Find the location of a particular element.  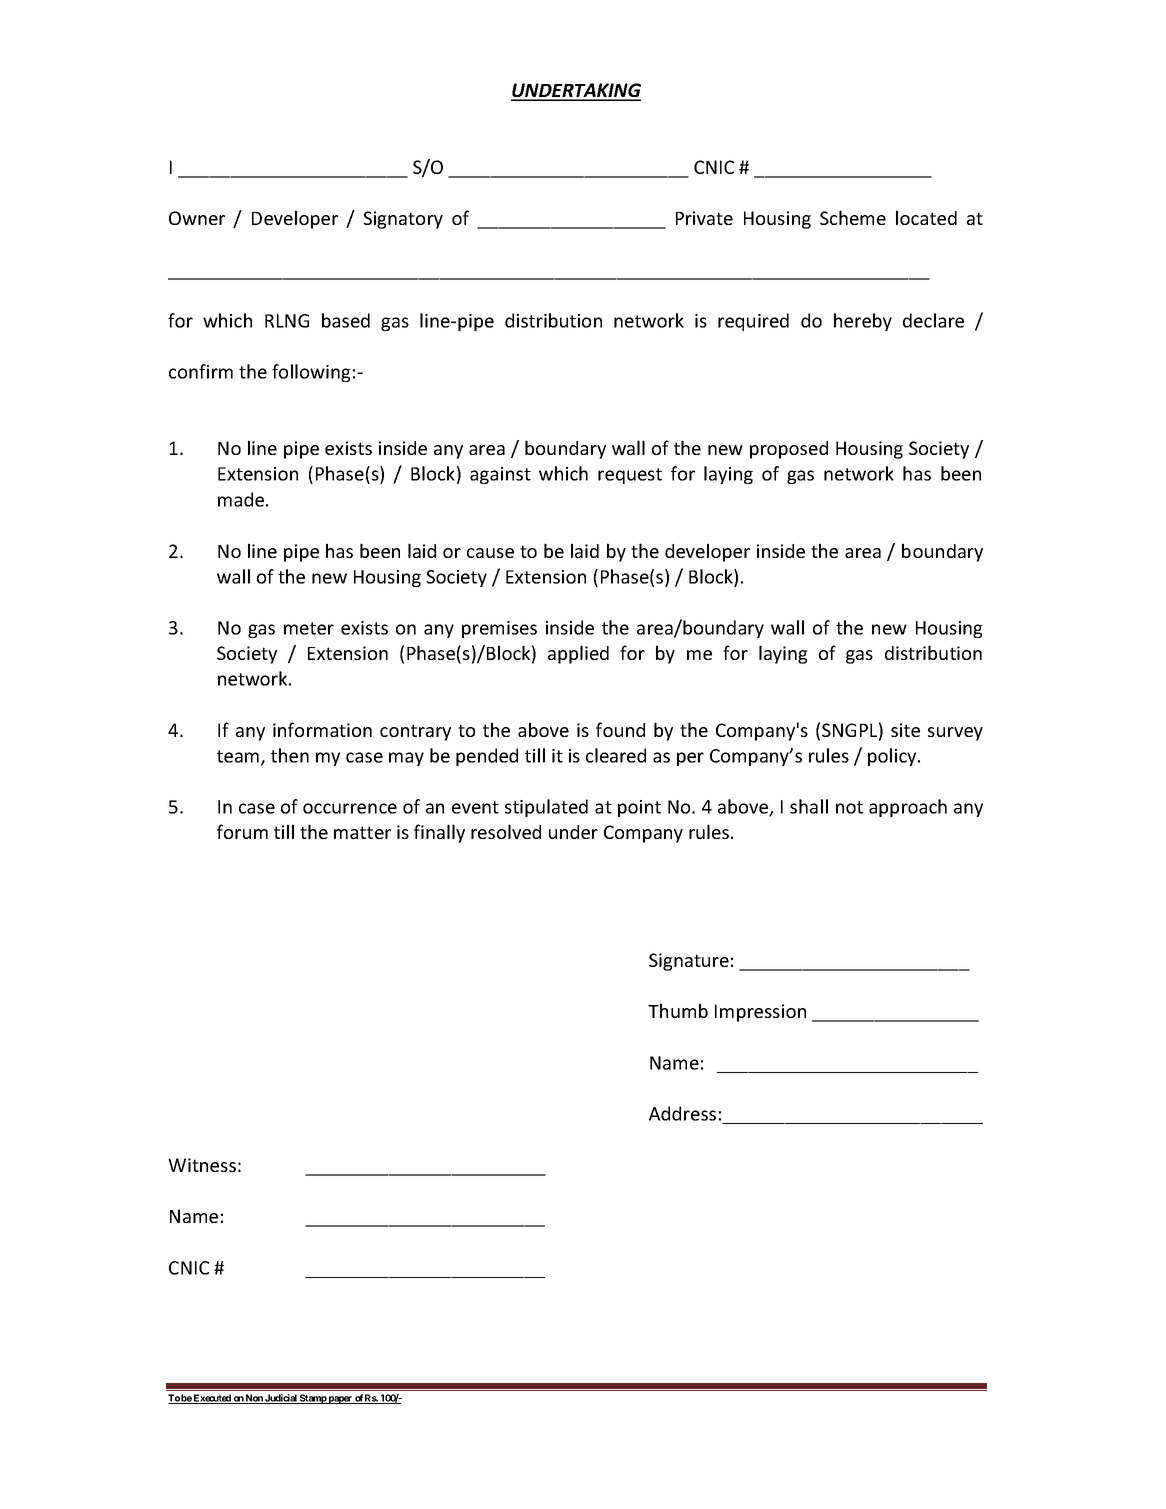

Private is located at coordinates (704, 218).
